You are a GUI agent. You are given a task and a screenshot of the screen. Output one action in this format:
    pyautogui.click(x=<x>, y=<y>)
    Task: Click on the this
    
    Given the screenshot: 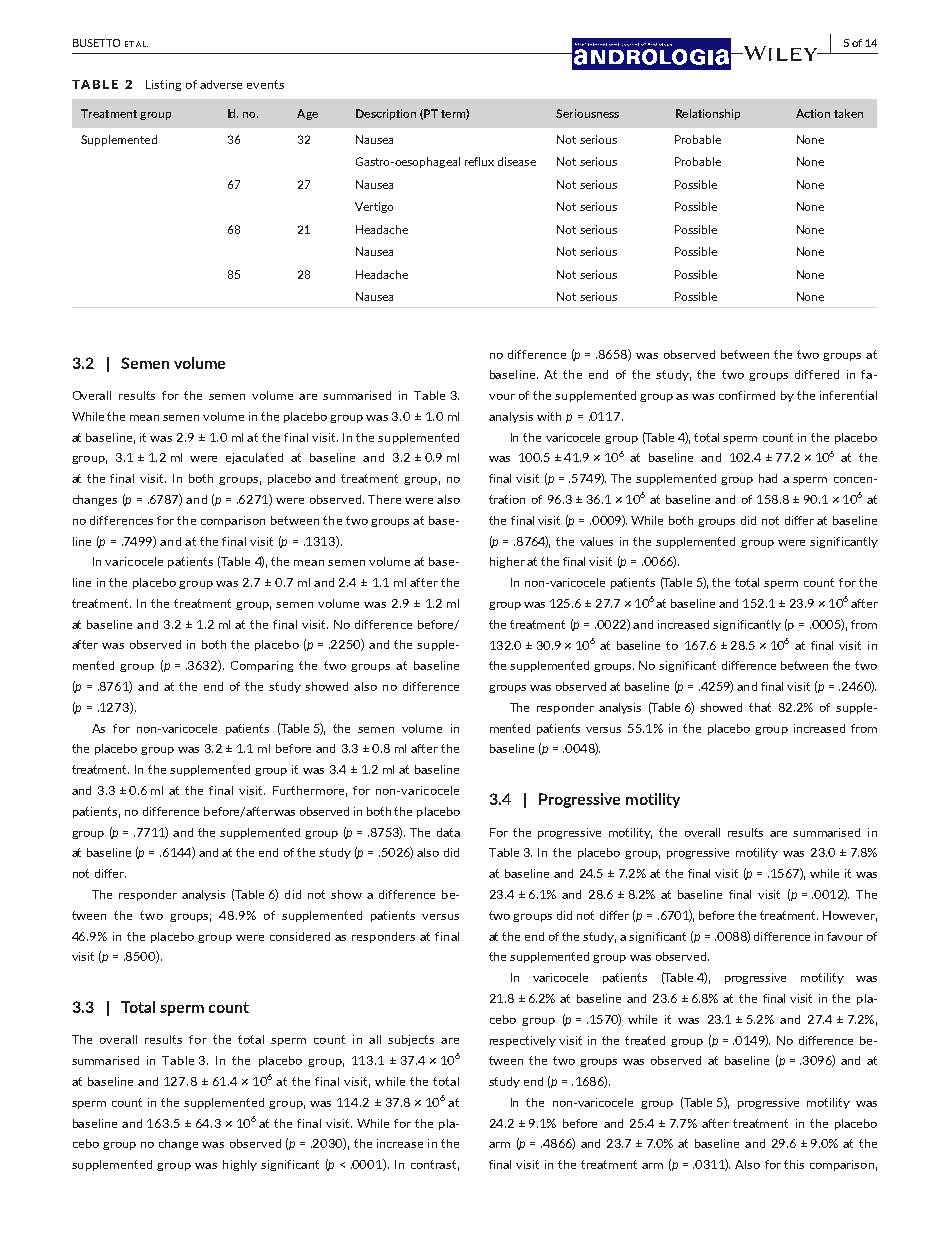 What is the action you would take?
    pyautogui.click(x=794, y=1164)
